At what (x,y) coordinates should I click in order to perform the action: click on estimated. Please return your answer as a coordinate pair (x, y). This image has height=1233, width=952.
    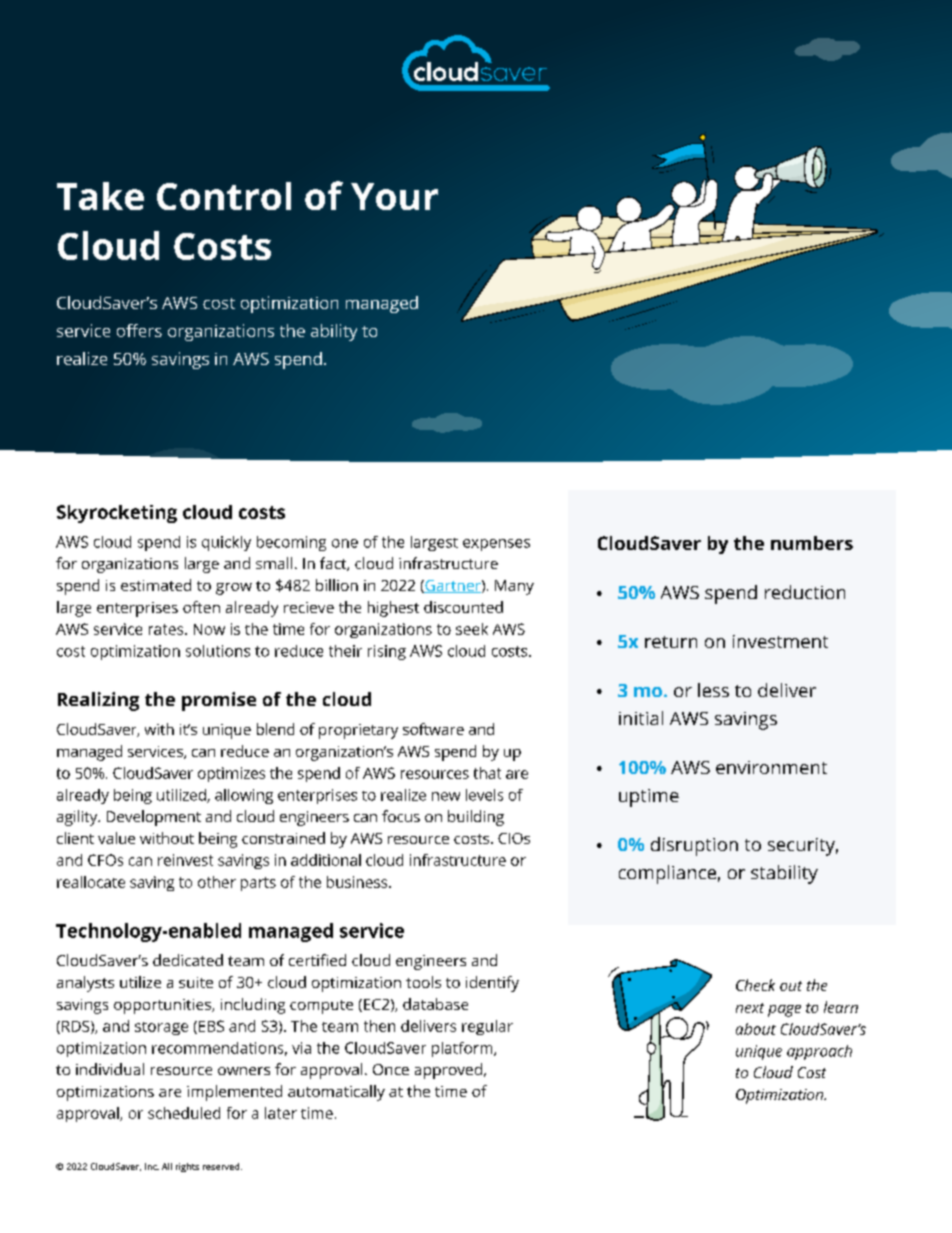
    Looking at the image, I should click on (156, 585).
